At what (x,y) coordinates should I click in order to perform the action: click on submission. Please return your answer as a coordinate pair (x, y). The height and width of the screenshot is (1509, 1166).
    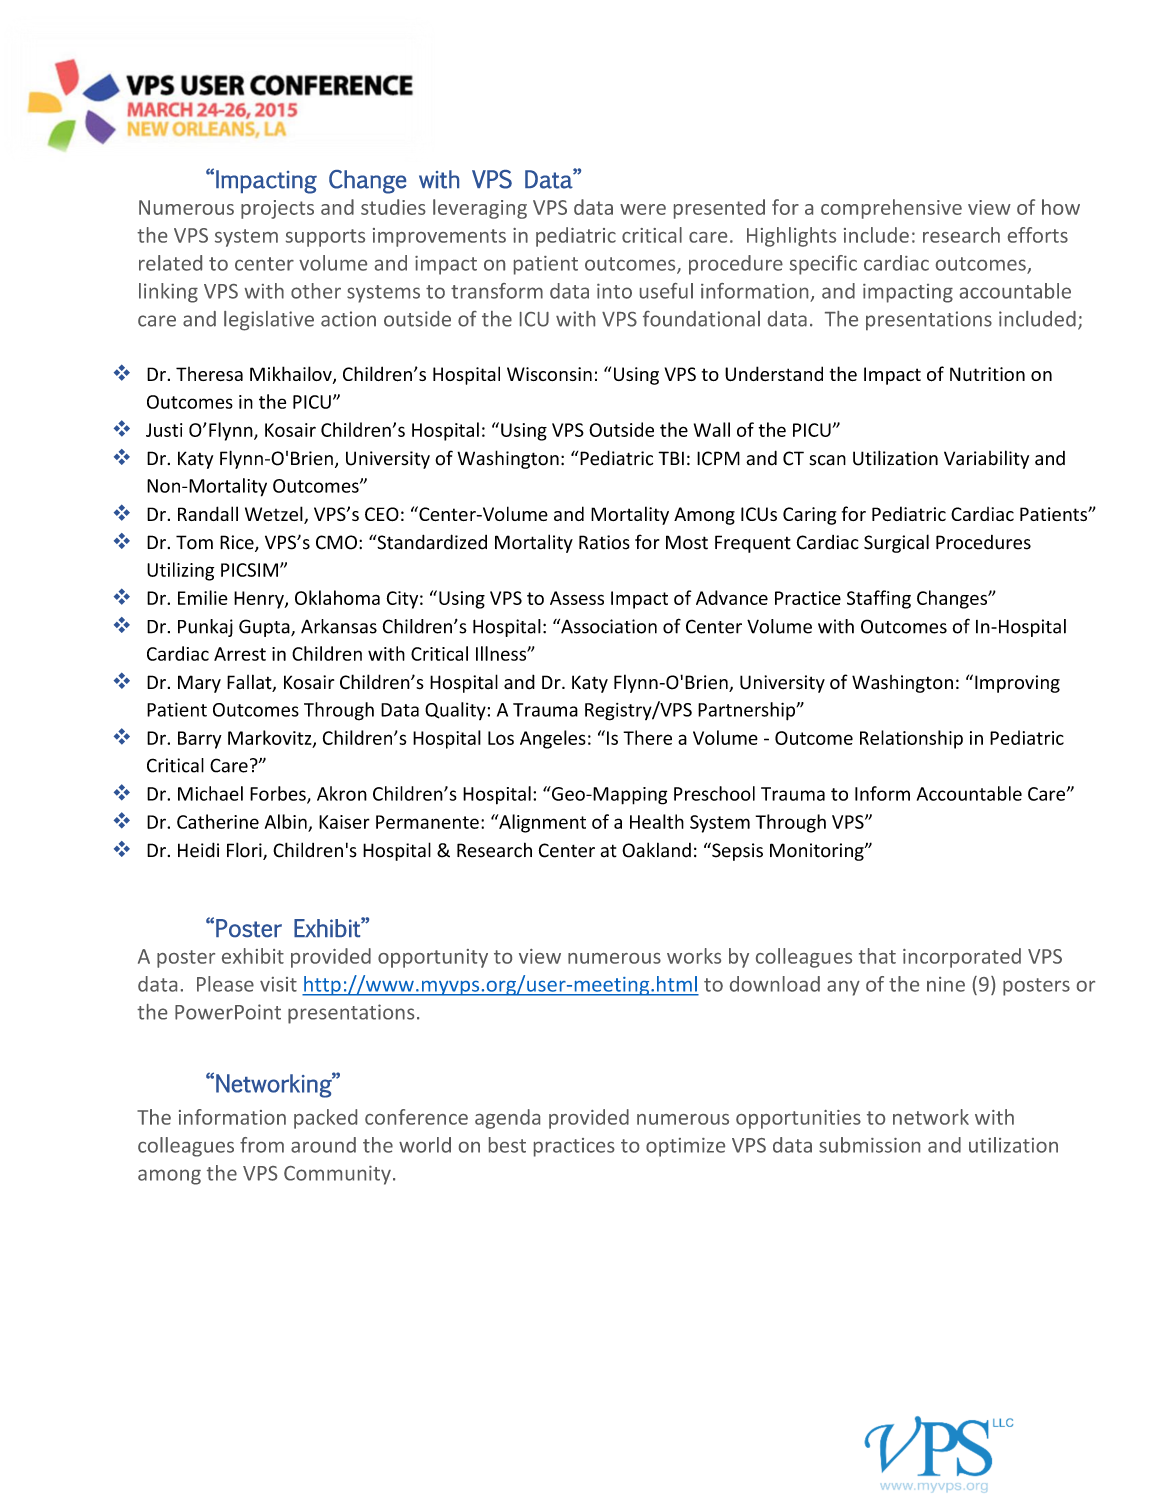
    Looking at the image, I should click on (869, 1145).
